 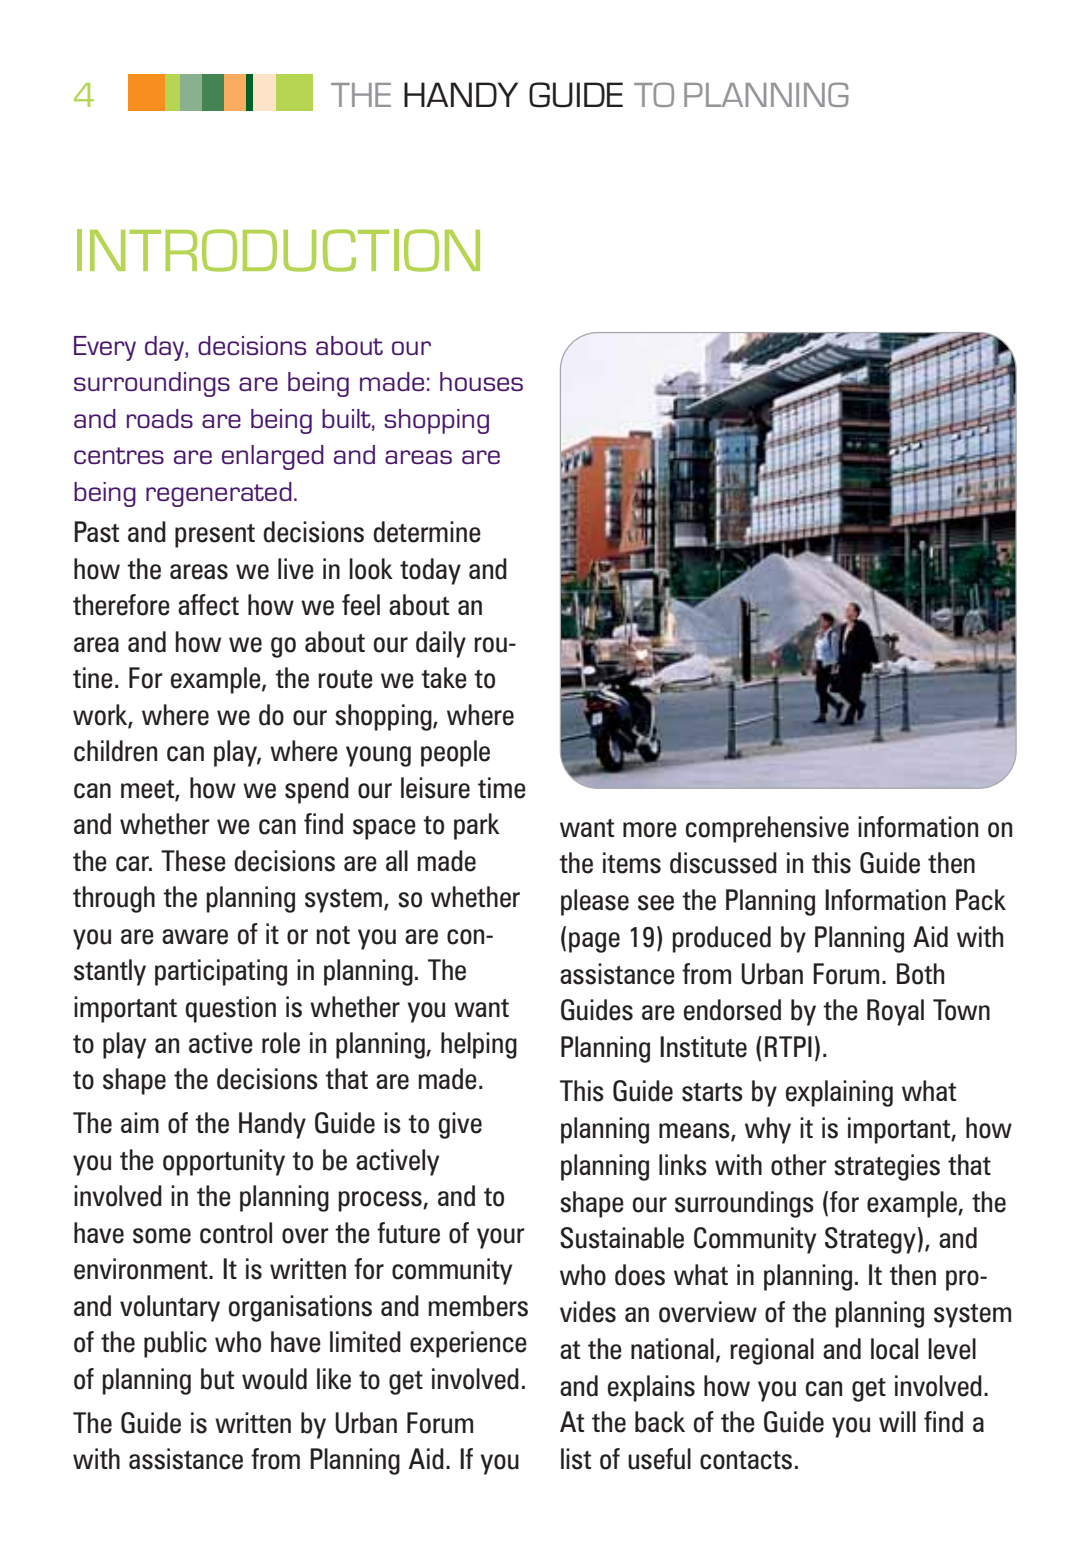 I want to click on INTRODUCTION, so click(x=278, y=250).
